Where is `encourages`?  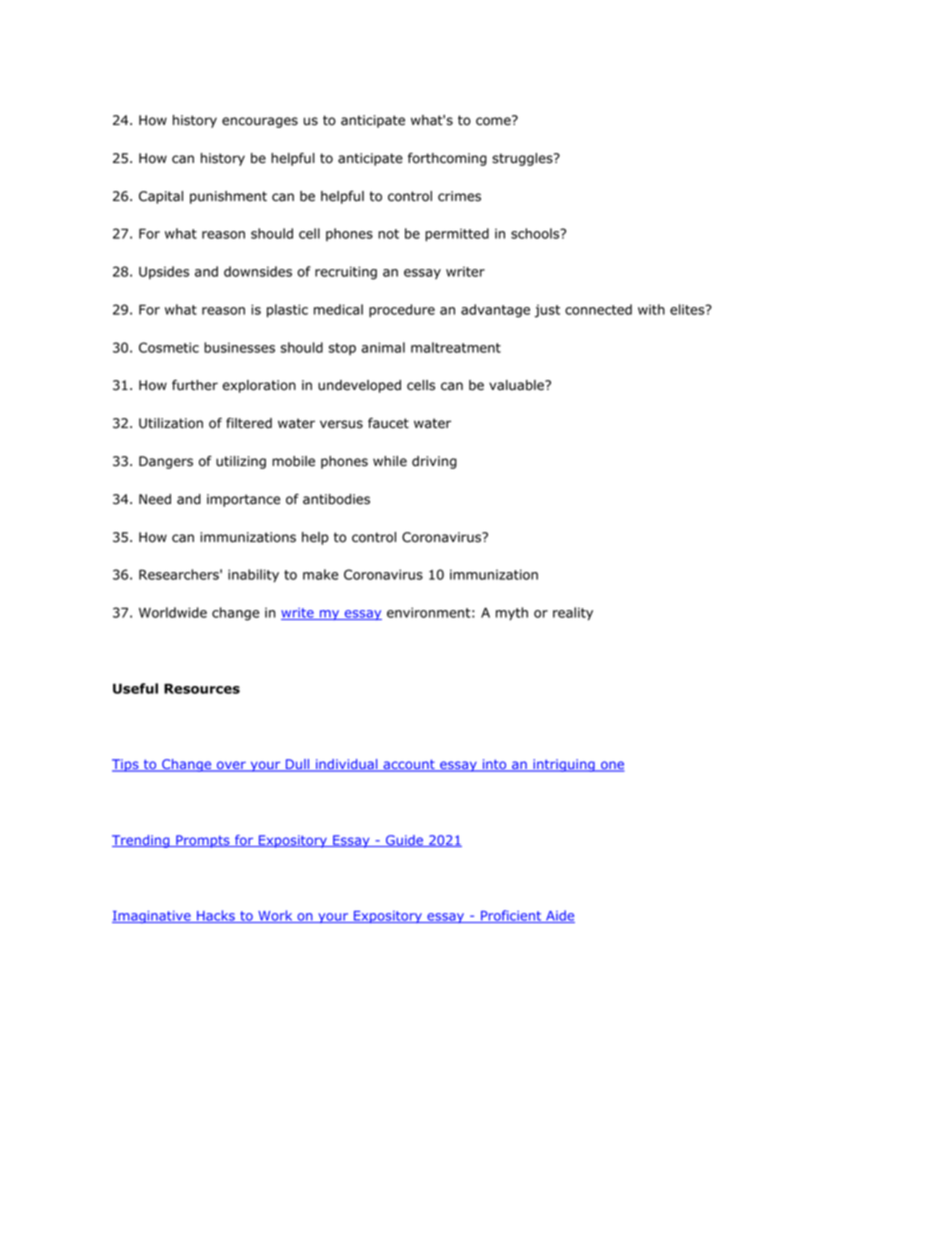
encourages is located at coordinates (260, 122).
